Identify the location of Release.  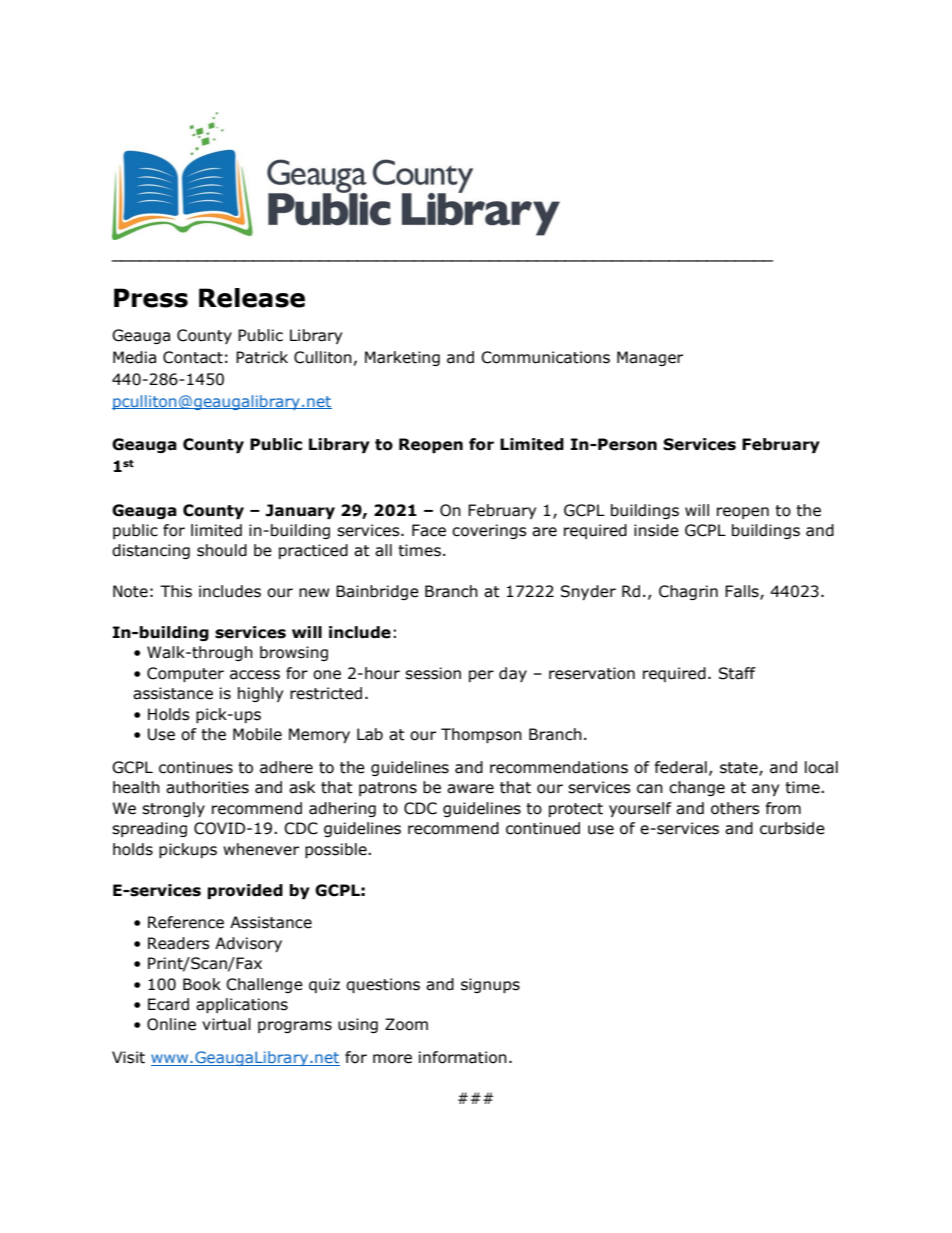
(252, 298).
